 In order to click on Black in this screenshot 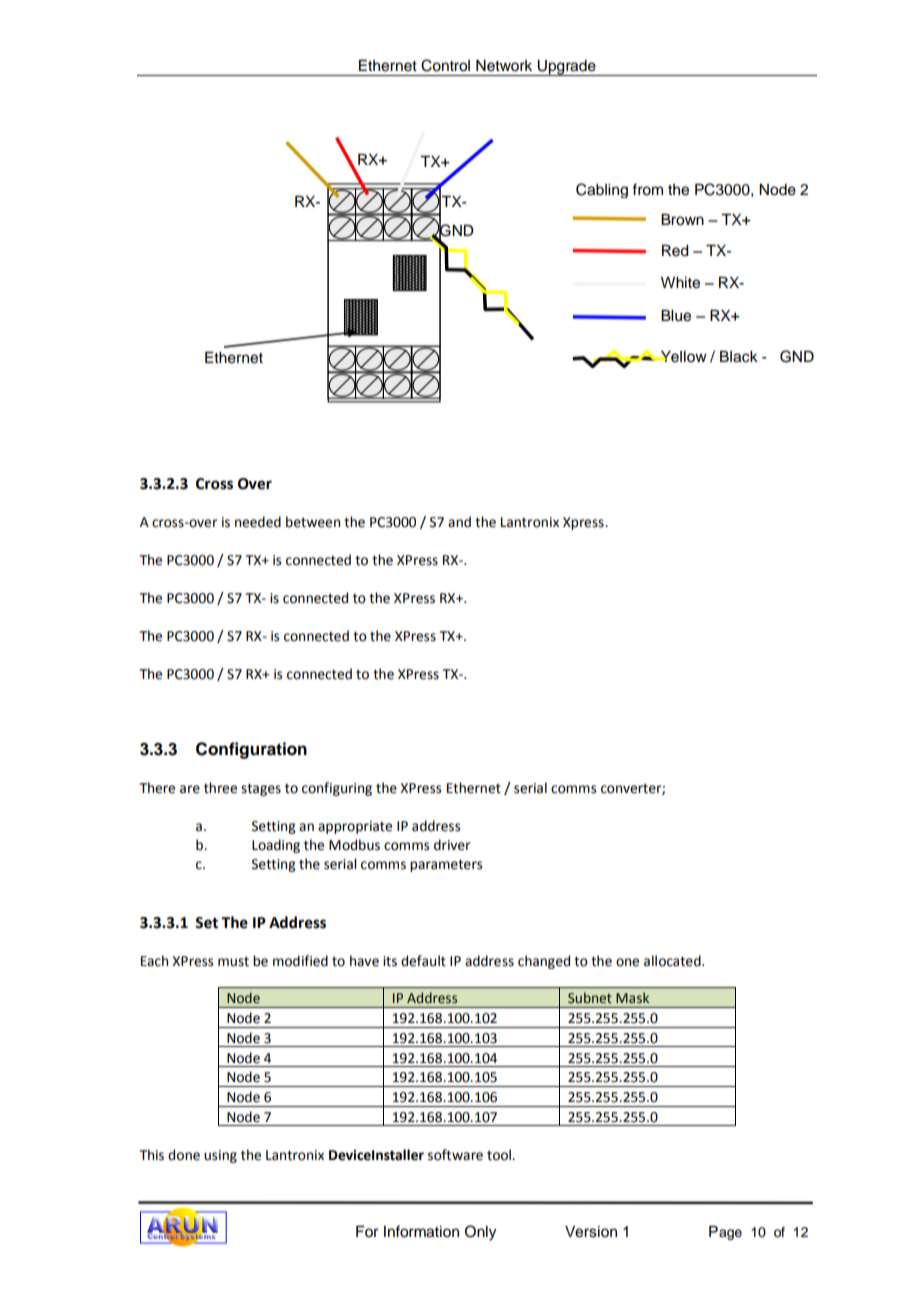, I will do `click(739, 357)`.
